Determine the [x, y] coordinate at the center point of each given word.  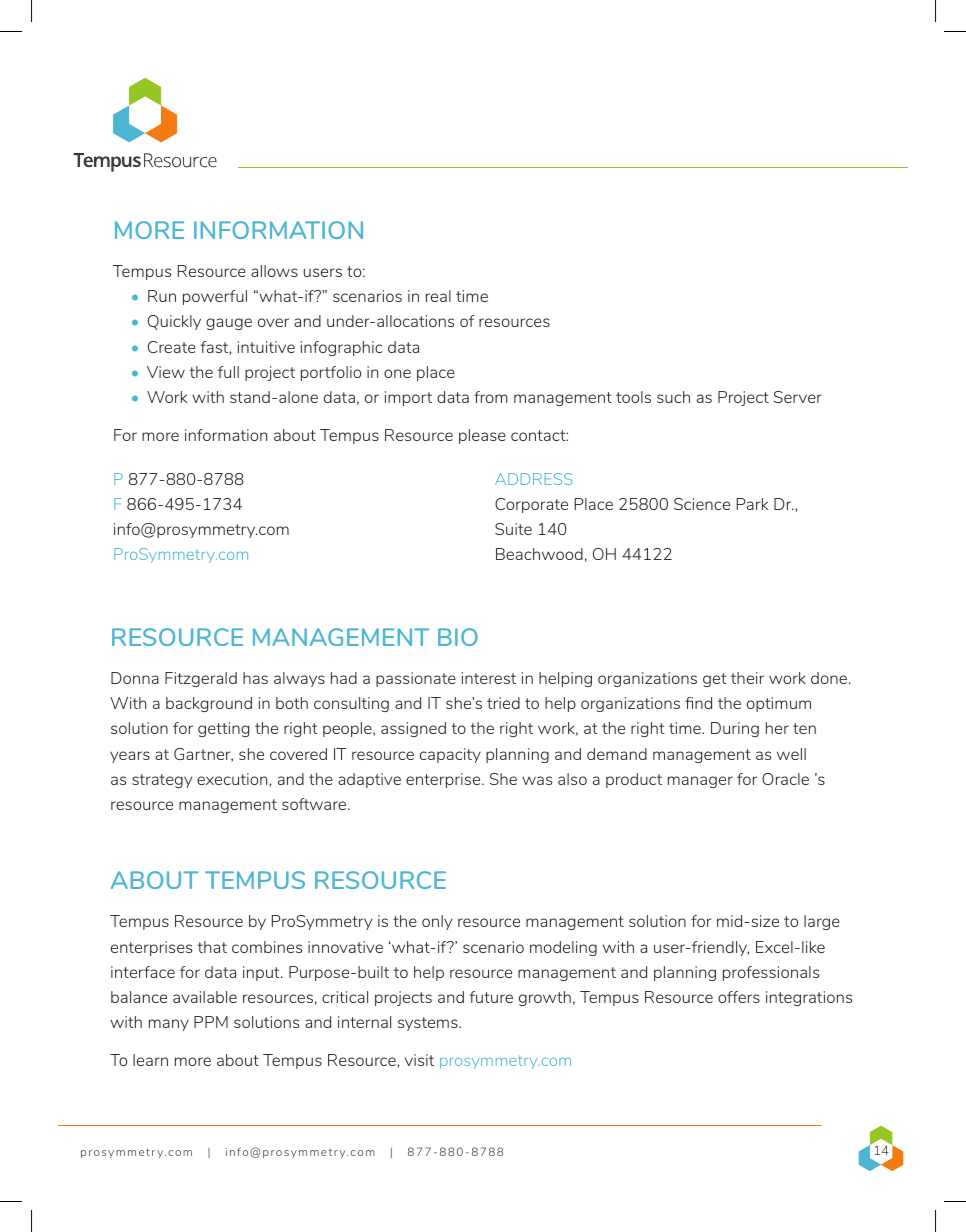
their [747, 678]
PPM [211, 1022]
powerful [215, 297]
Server [798, 397]
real [438, 296]
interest [489, 678]
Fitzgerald [201, 679]
